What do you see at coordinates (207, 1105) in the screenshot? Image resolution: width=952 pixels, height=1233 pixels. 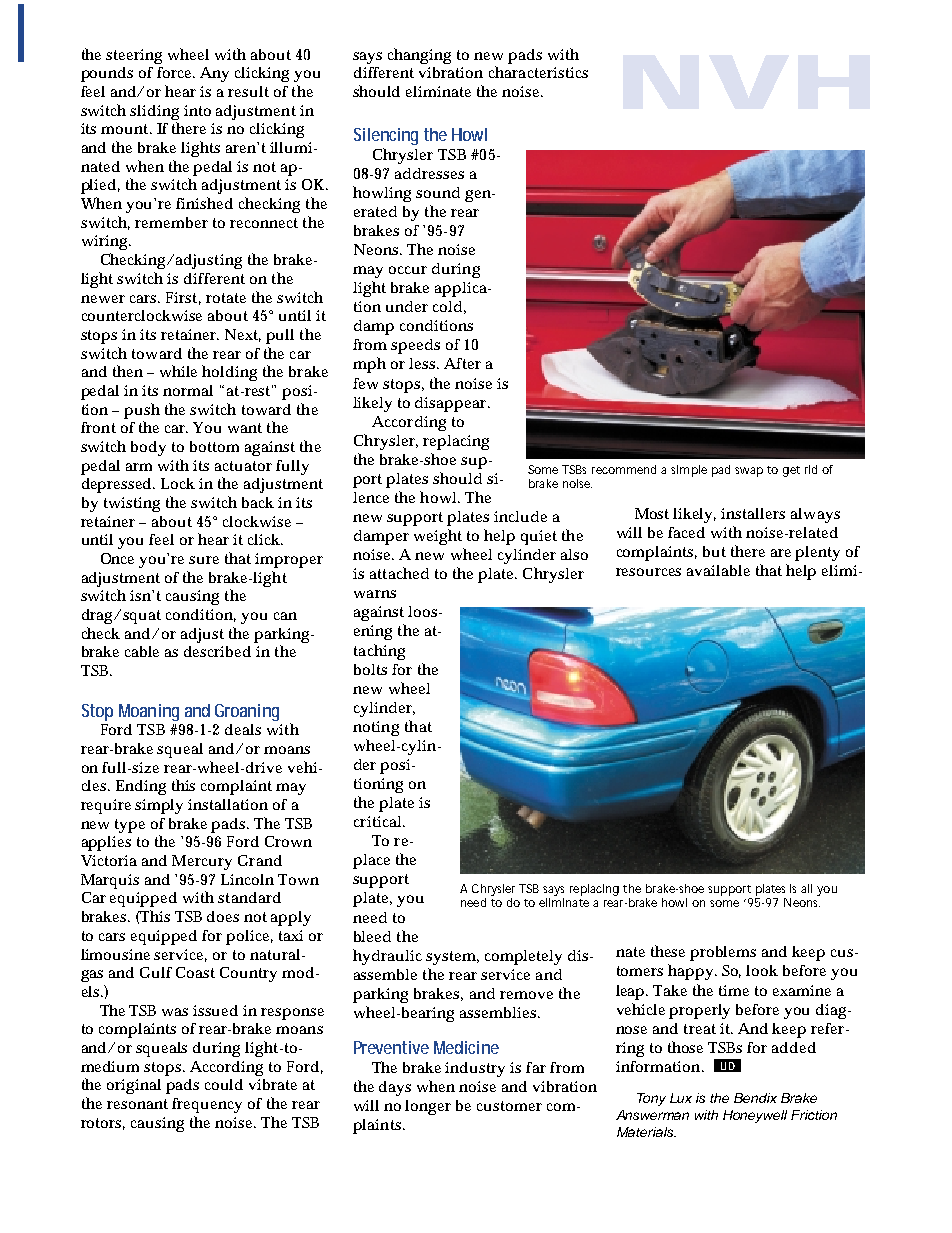 I see `frequency` at bounding box center [207, 1105].
